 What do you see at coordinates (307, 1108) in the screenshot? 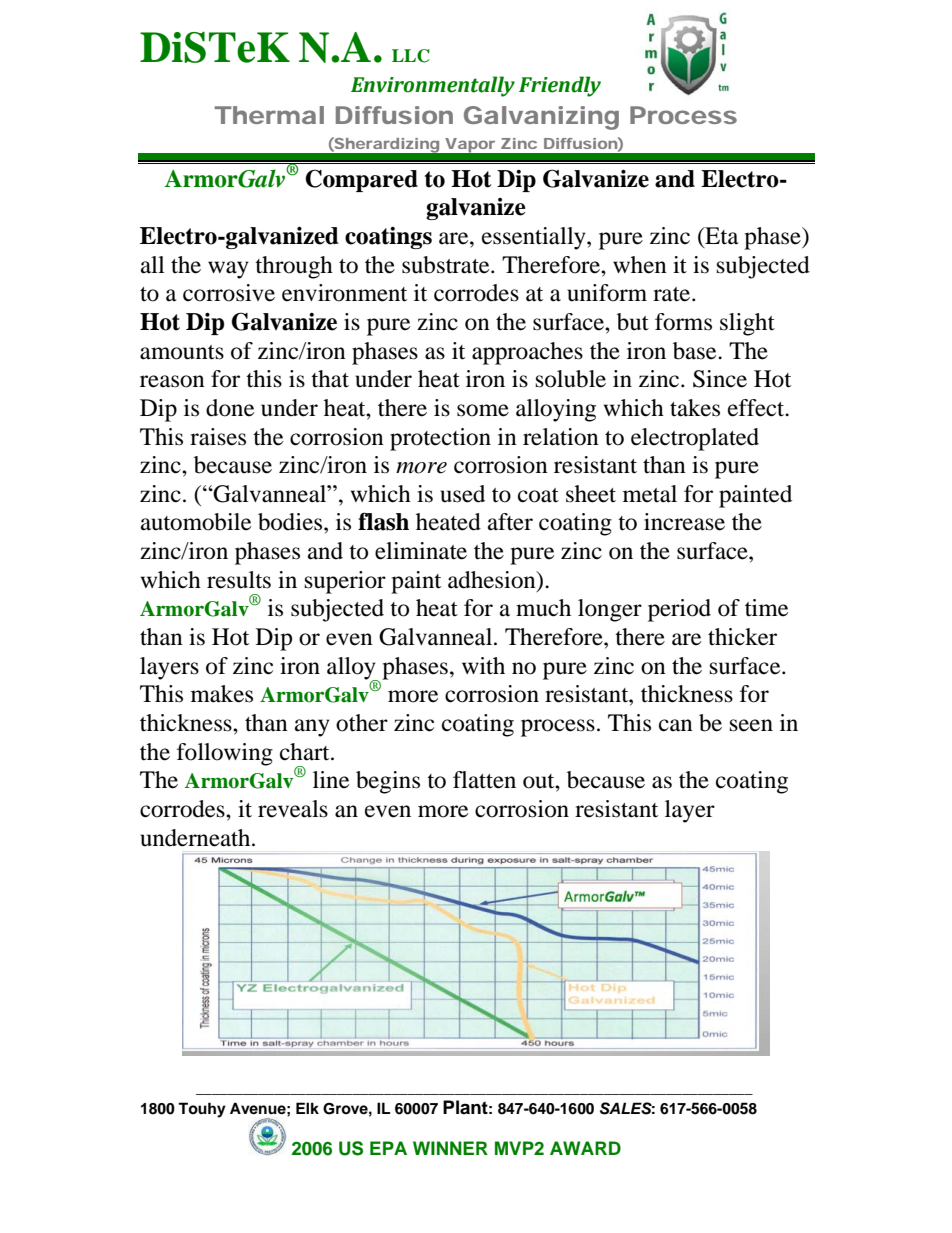
I see `Elk` at bounding box center [307, 1108].
